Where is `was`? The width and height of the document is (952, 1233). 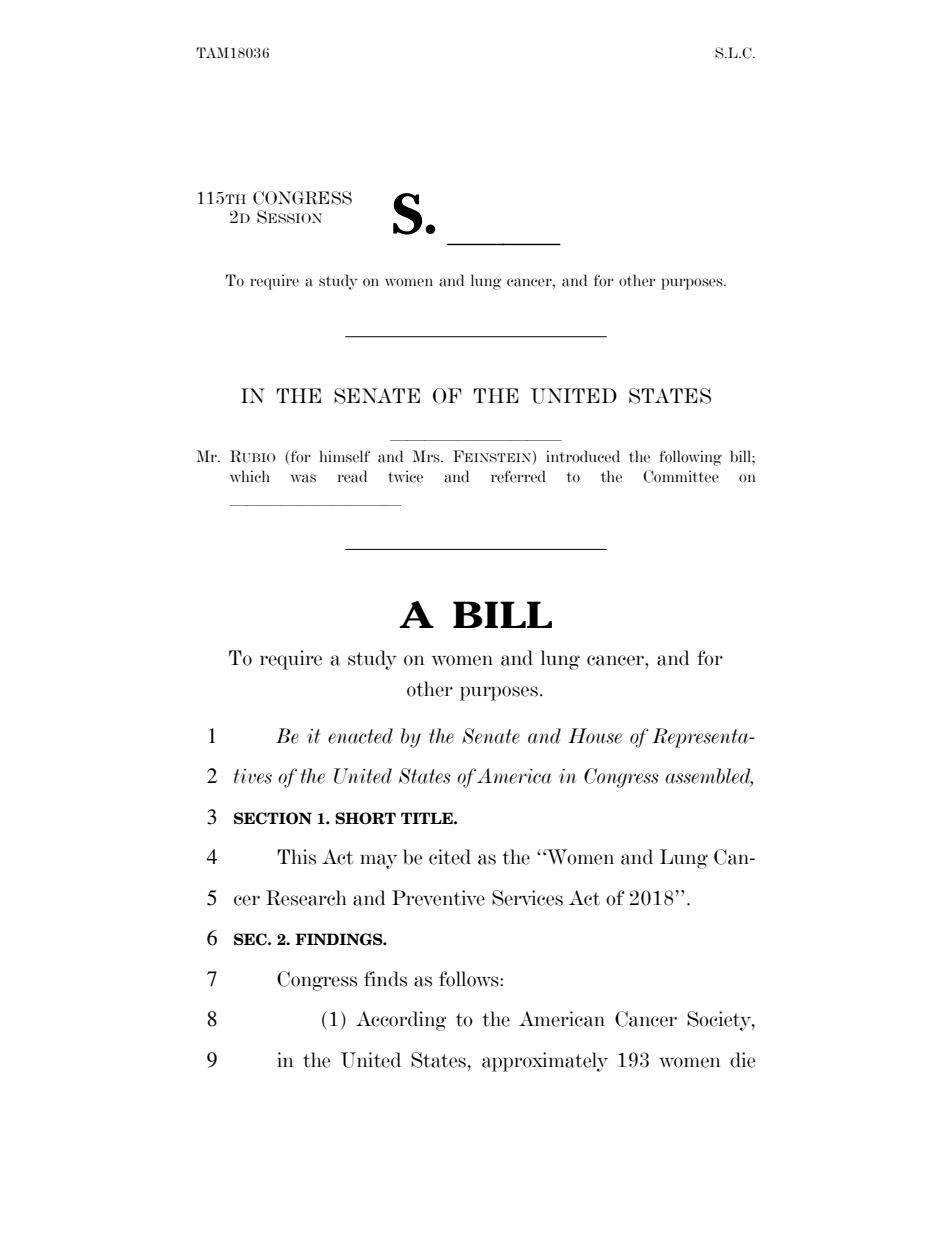 was is located at coordinates (303, 478).
